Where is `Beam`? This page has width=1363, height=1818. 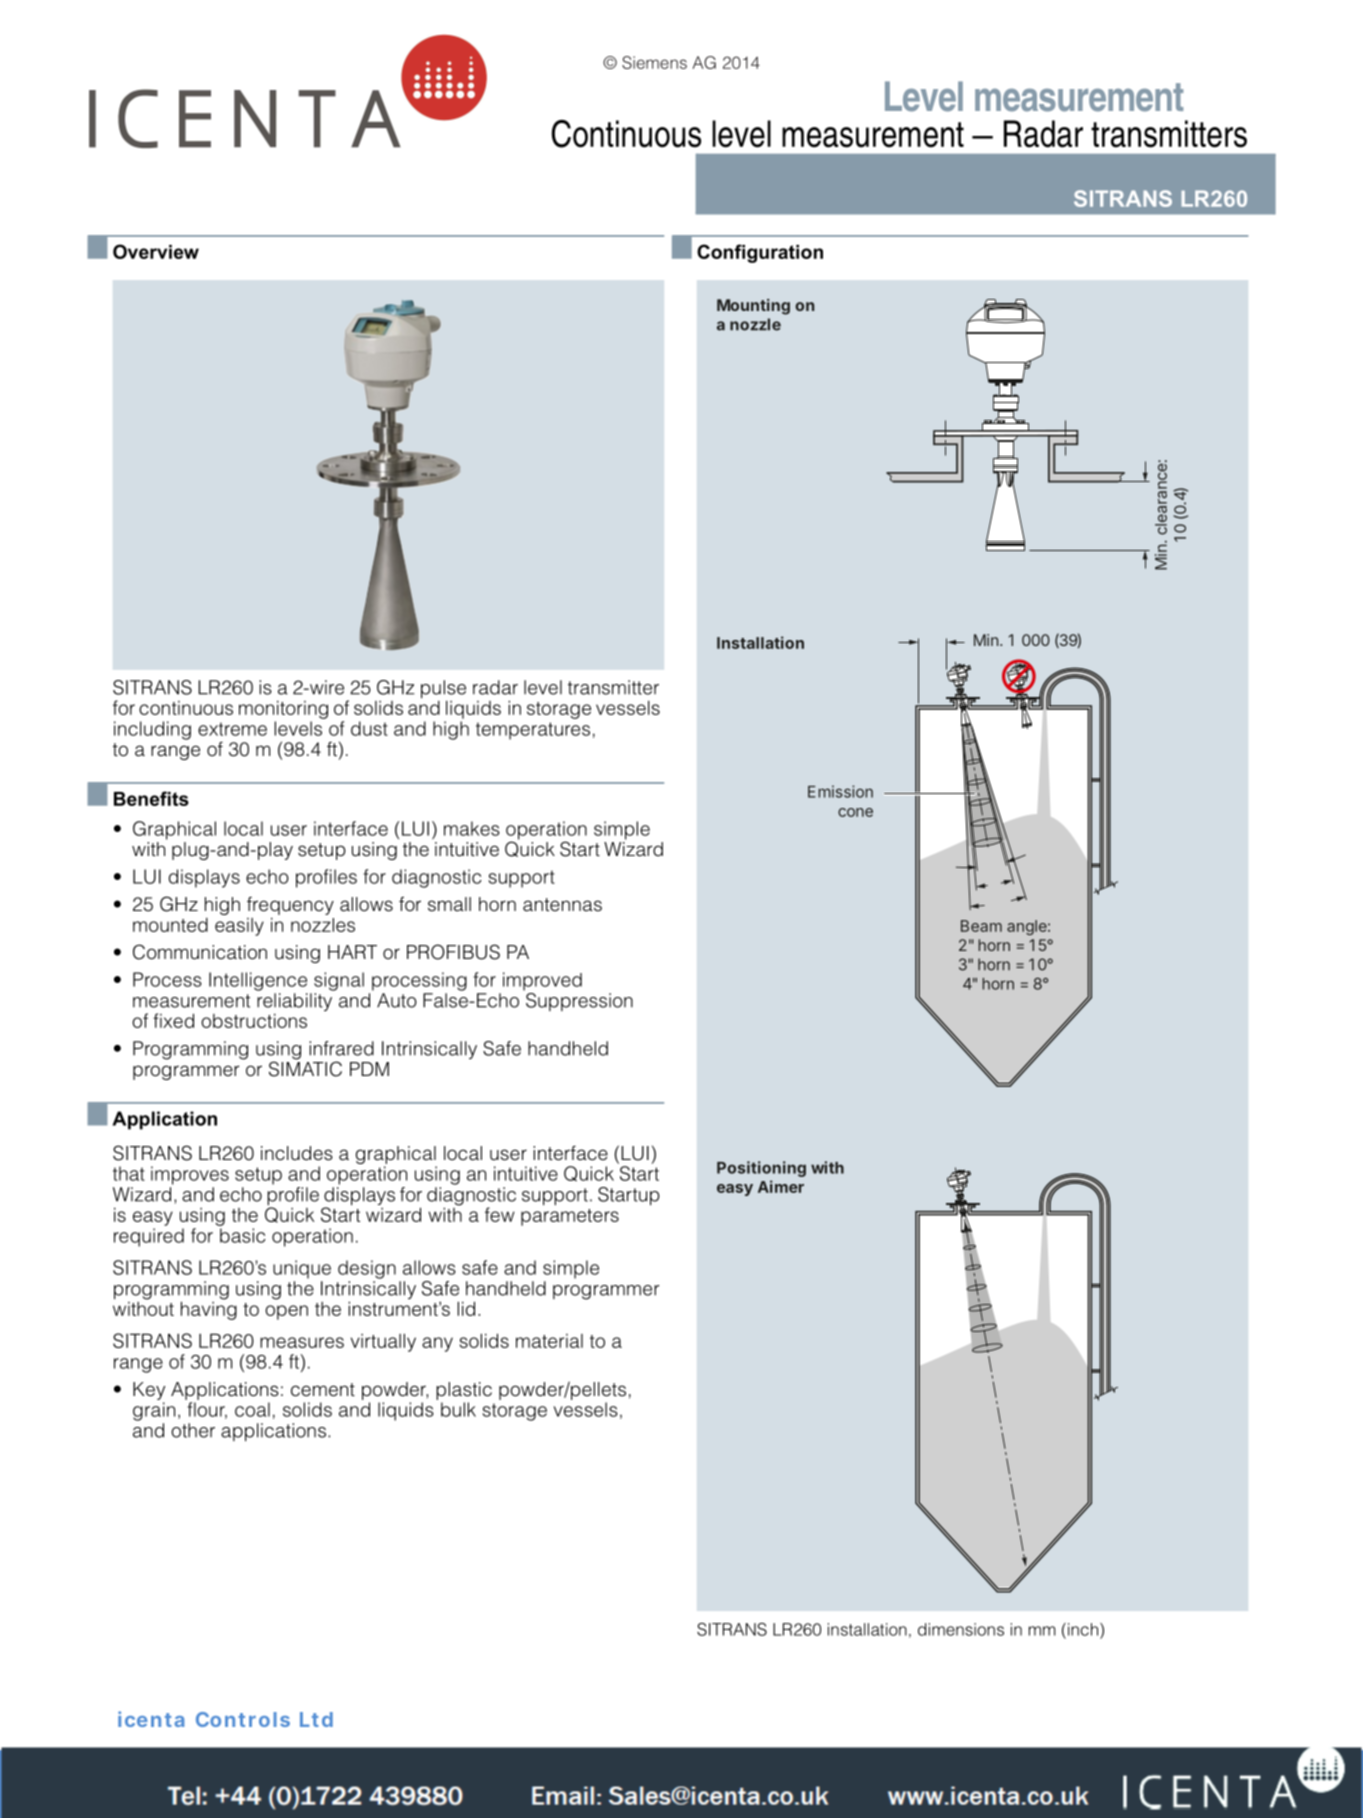 Beam is located at coordinates (981, 926).
